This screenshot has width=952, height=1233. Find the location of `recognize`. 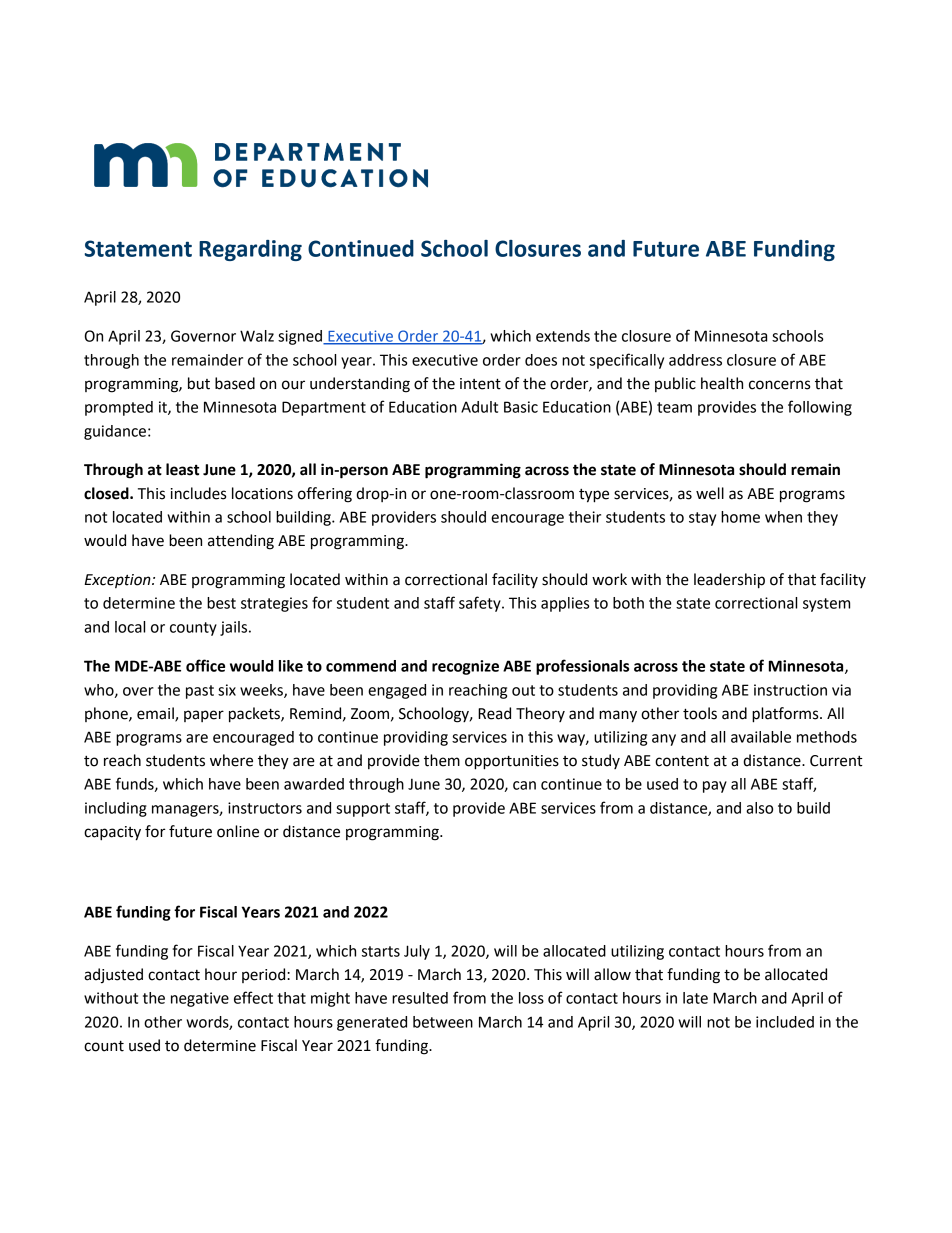

recognize is located at coordinates (465, 667).
